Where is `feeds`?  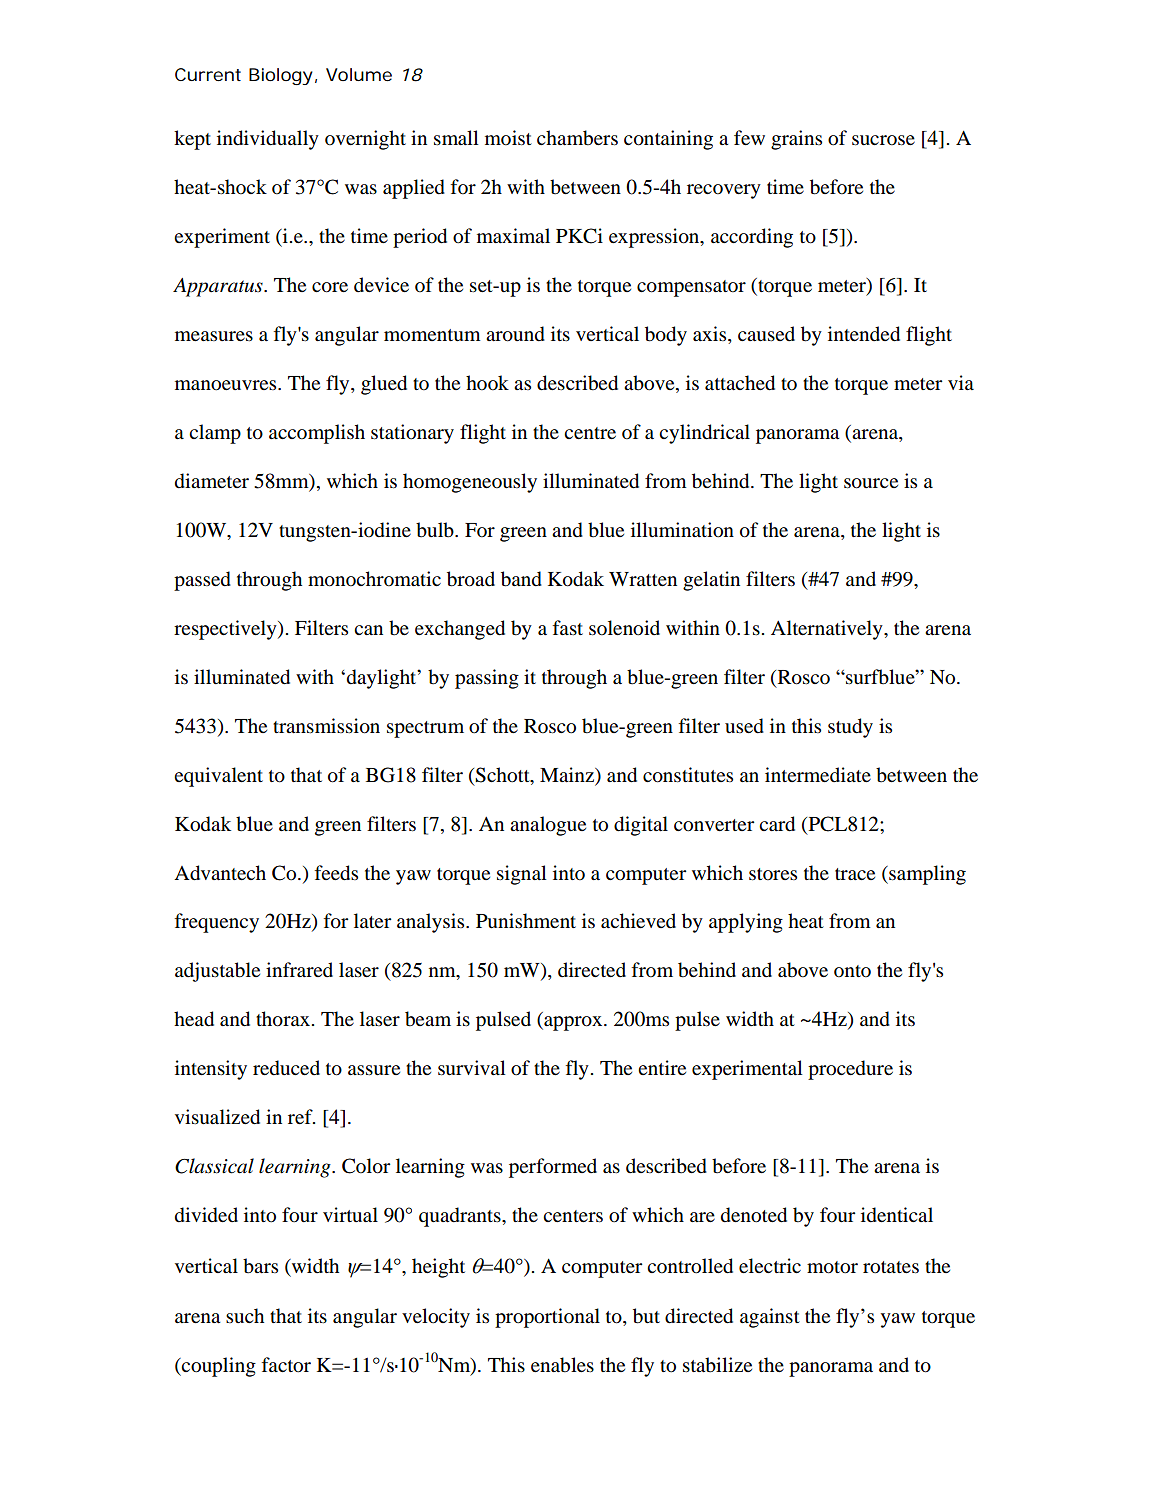
feeds is located at coordinates (336, 873).
